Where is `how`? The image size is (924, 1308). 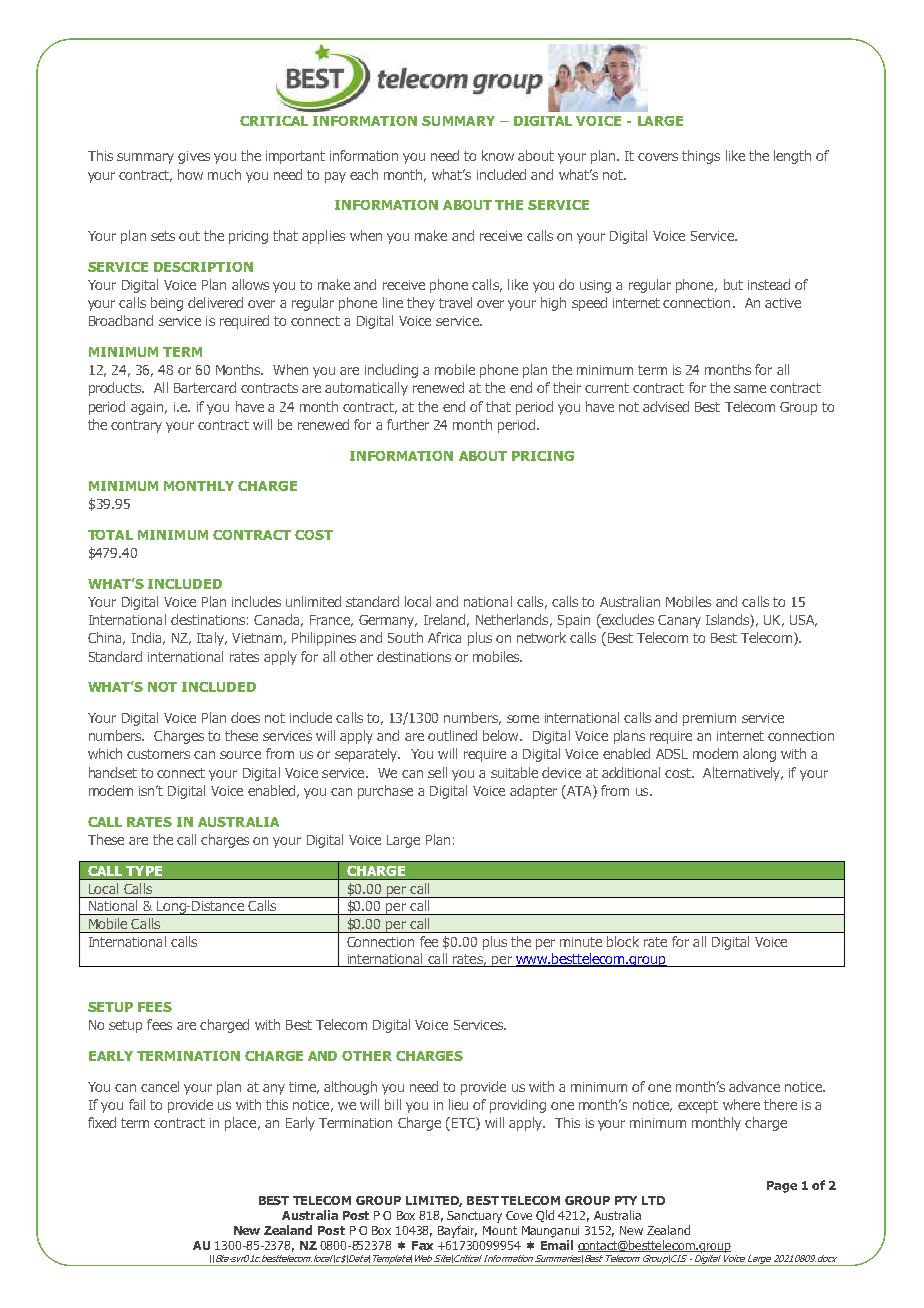 how is located at coordinates (190, 174).
